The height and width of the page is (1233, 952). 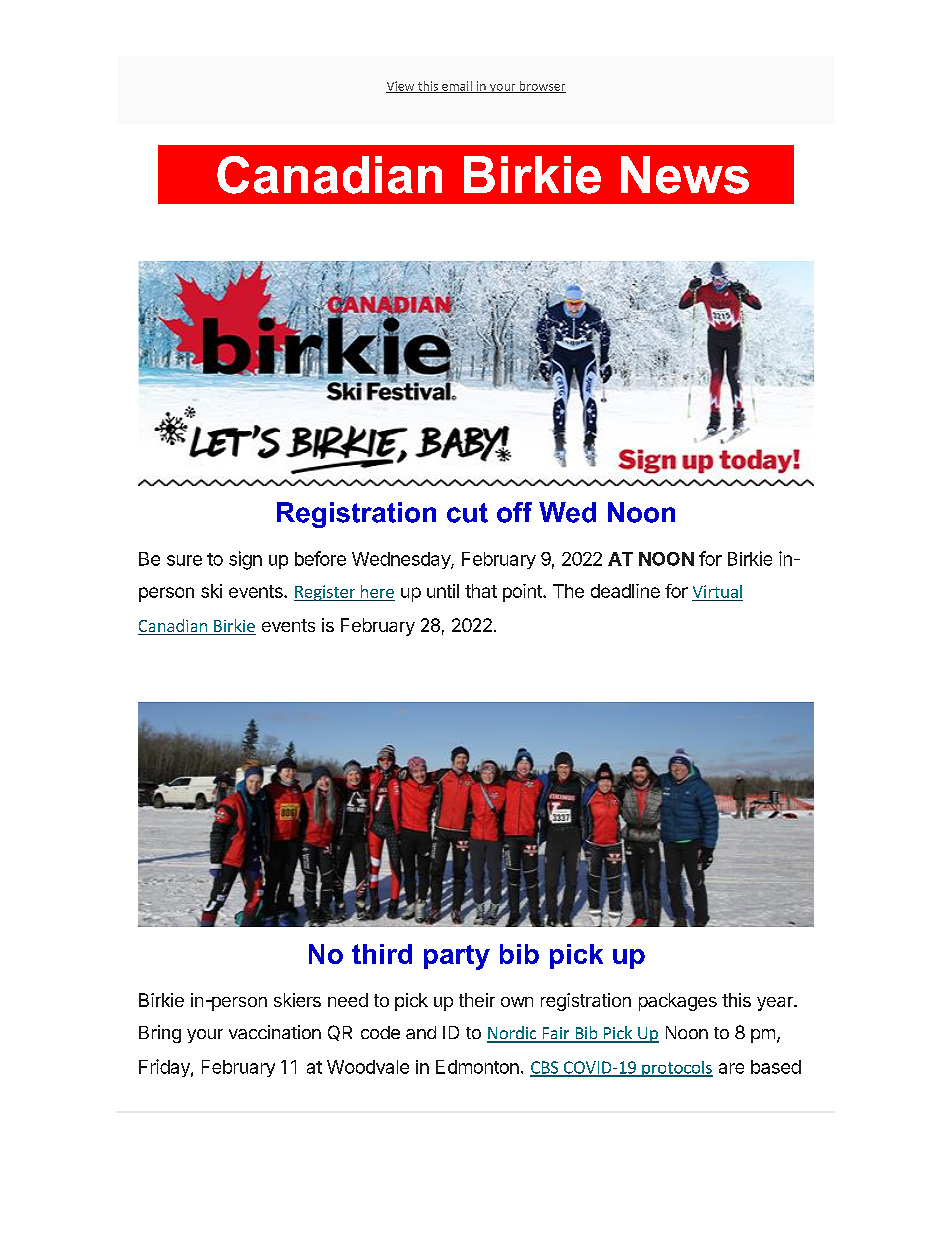 What do you see at coordinates (514, 512) in the page?
I see `off` at bounding box center [514, 512].
